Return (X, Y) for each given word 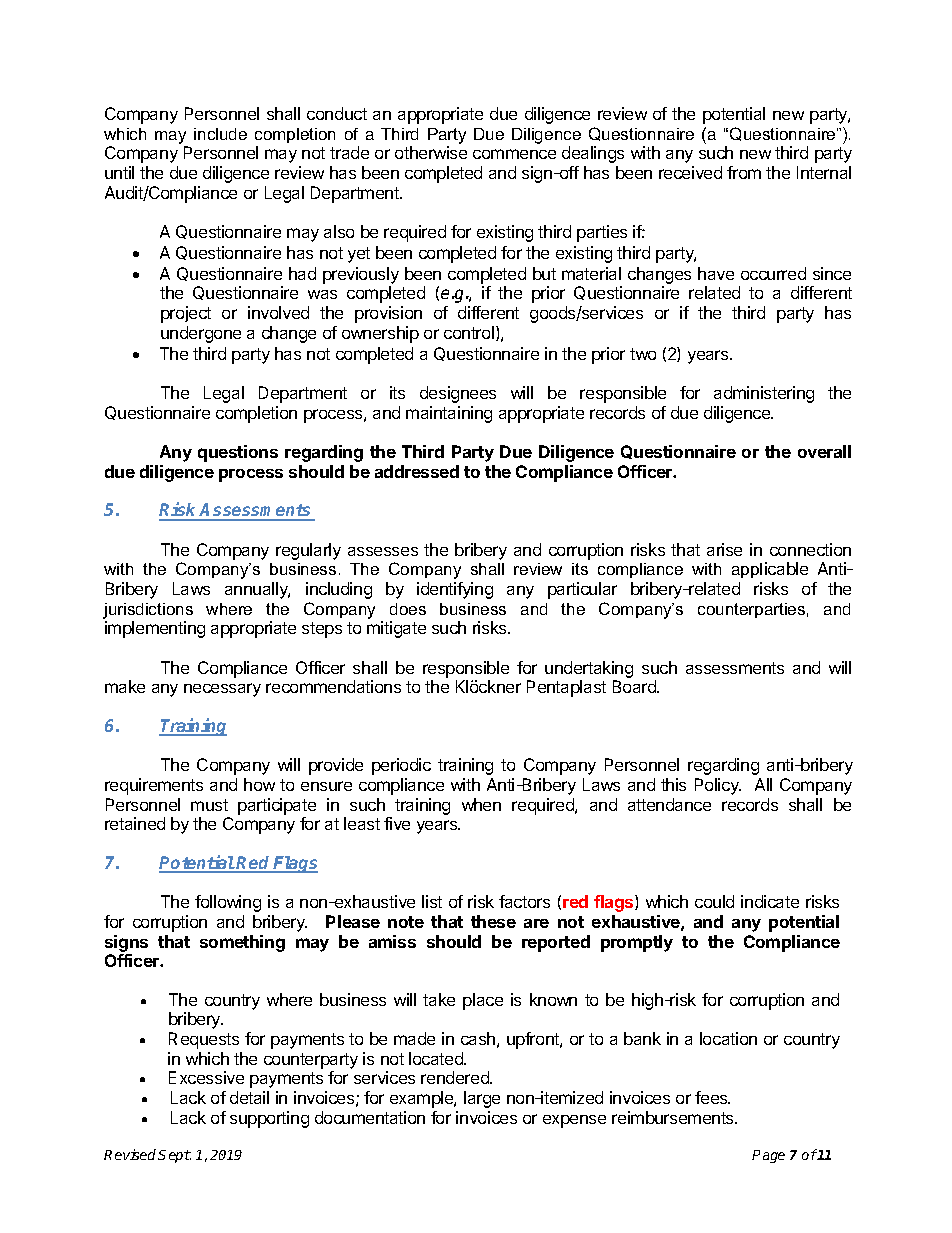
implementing (155, 629)
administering (764, 394)
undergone (201, 334)
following (228, 903)
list (432, 901)
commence (514, 154)
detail (249, 1097)
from (744, 172)
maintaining (449, 414)
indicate (770, 901)
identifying (455, 590)
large (482, 1099)
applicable (770, 570)
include (220, 134)
